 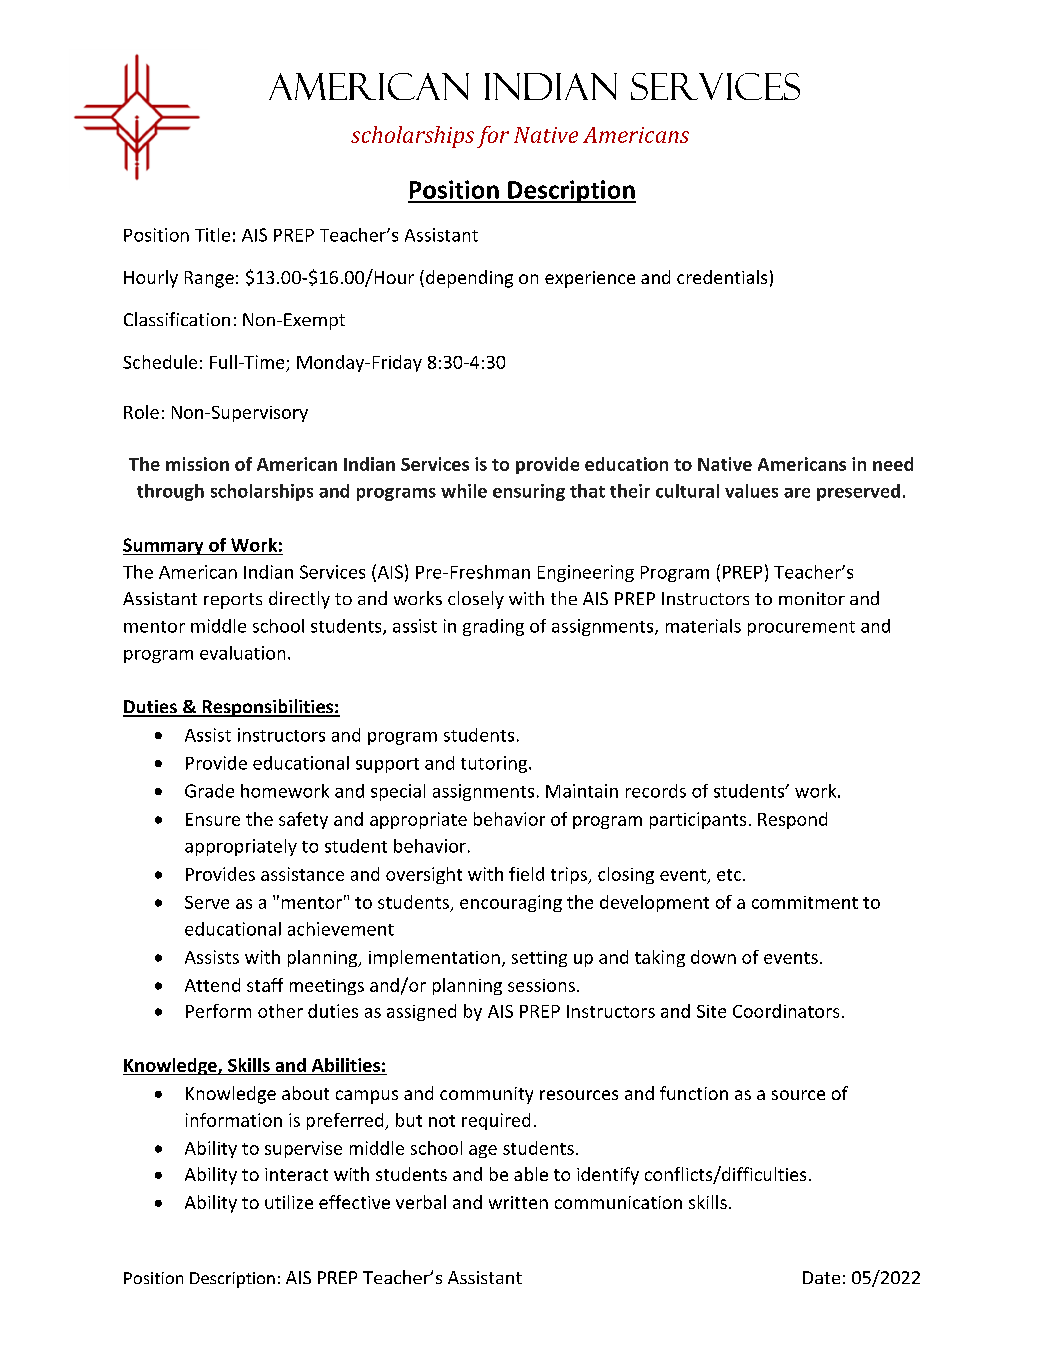 I want to click on Range, so click(x=209, y=279).
